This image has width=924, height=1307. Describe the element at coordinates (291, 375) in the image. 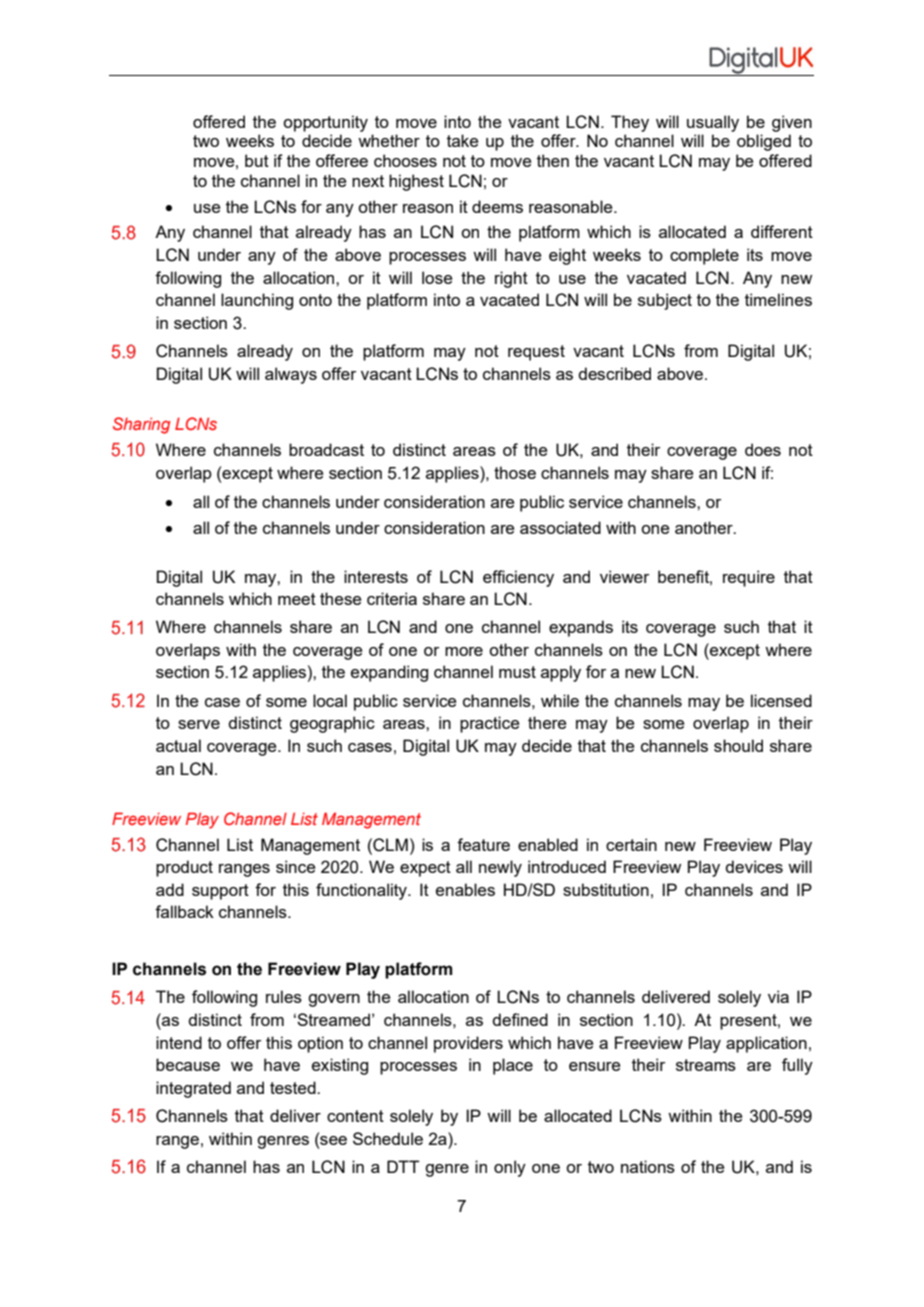

I see `always` at that location.
